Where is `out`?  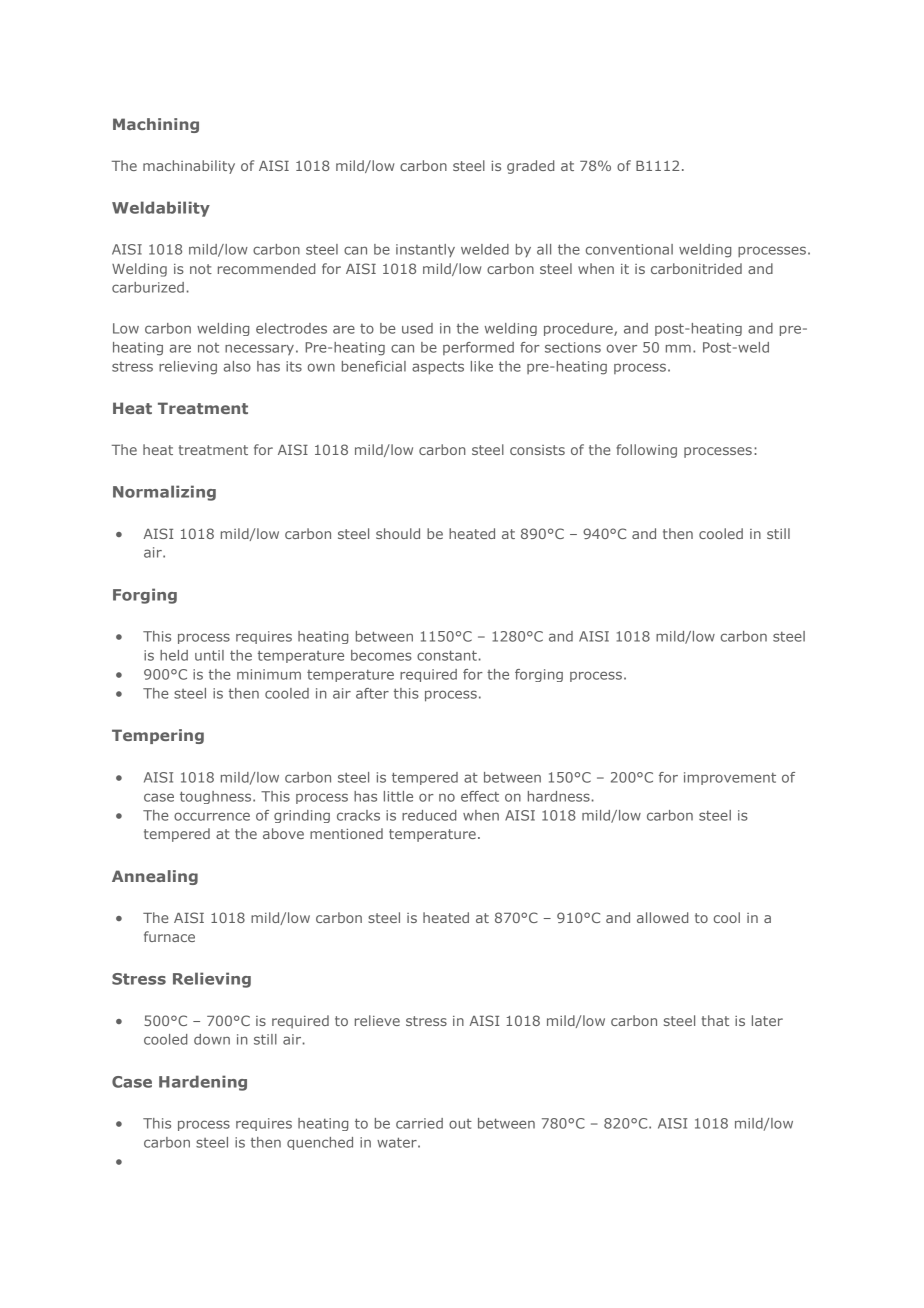 out is located at coordinates (460, 1124).
